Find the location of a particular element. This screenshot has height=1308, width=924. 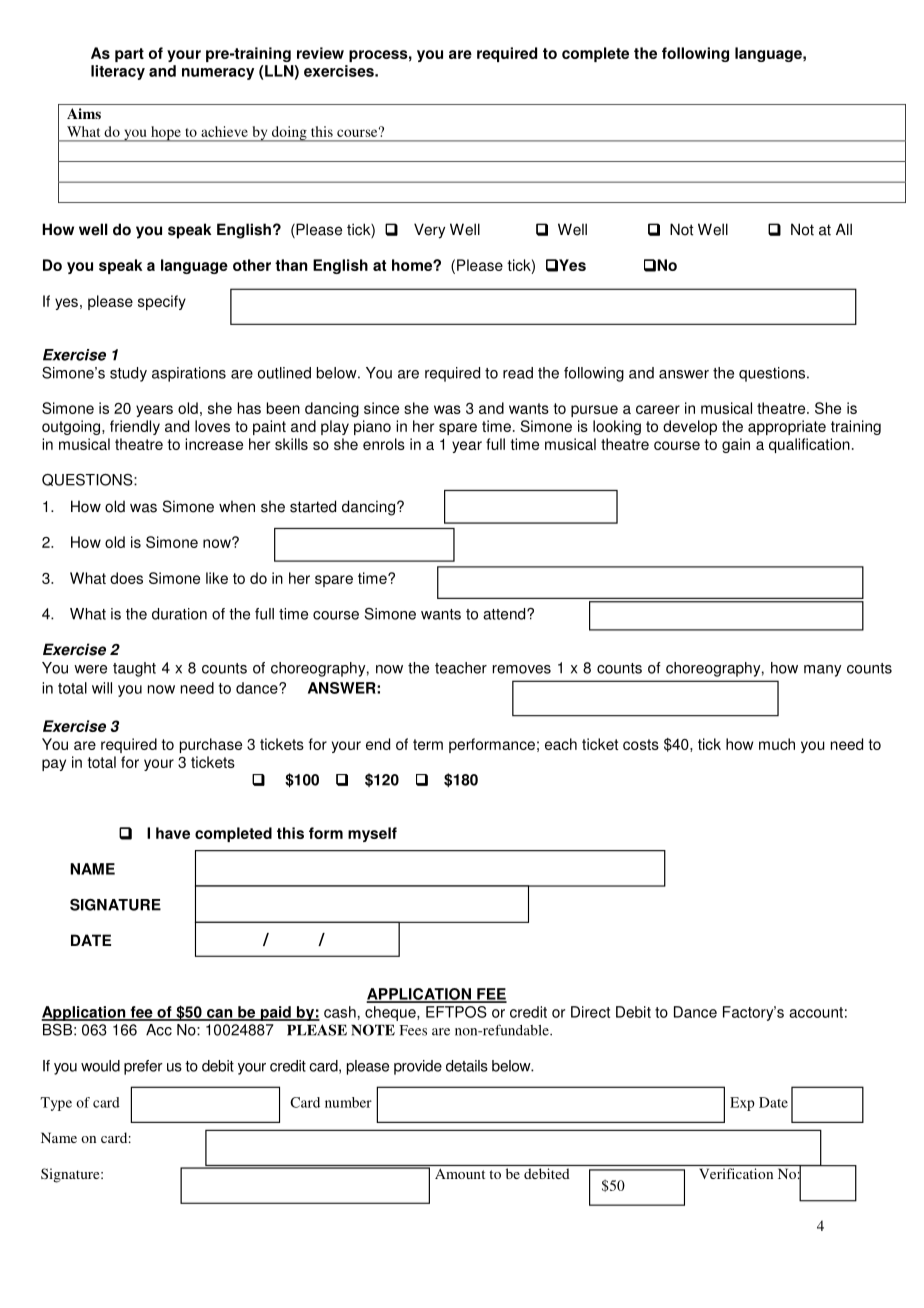

All is located at coordinates (844, 229).
